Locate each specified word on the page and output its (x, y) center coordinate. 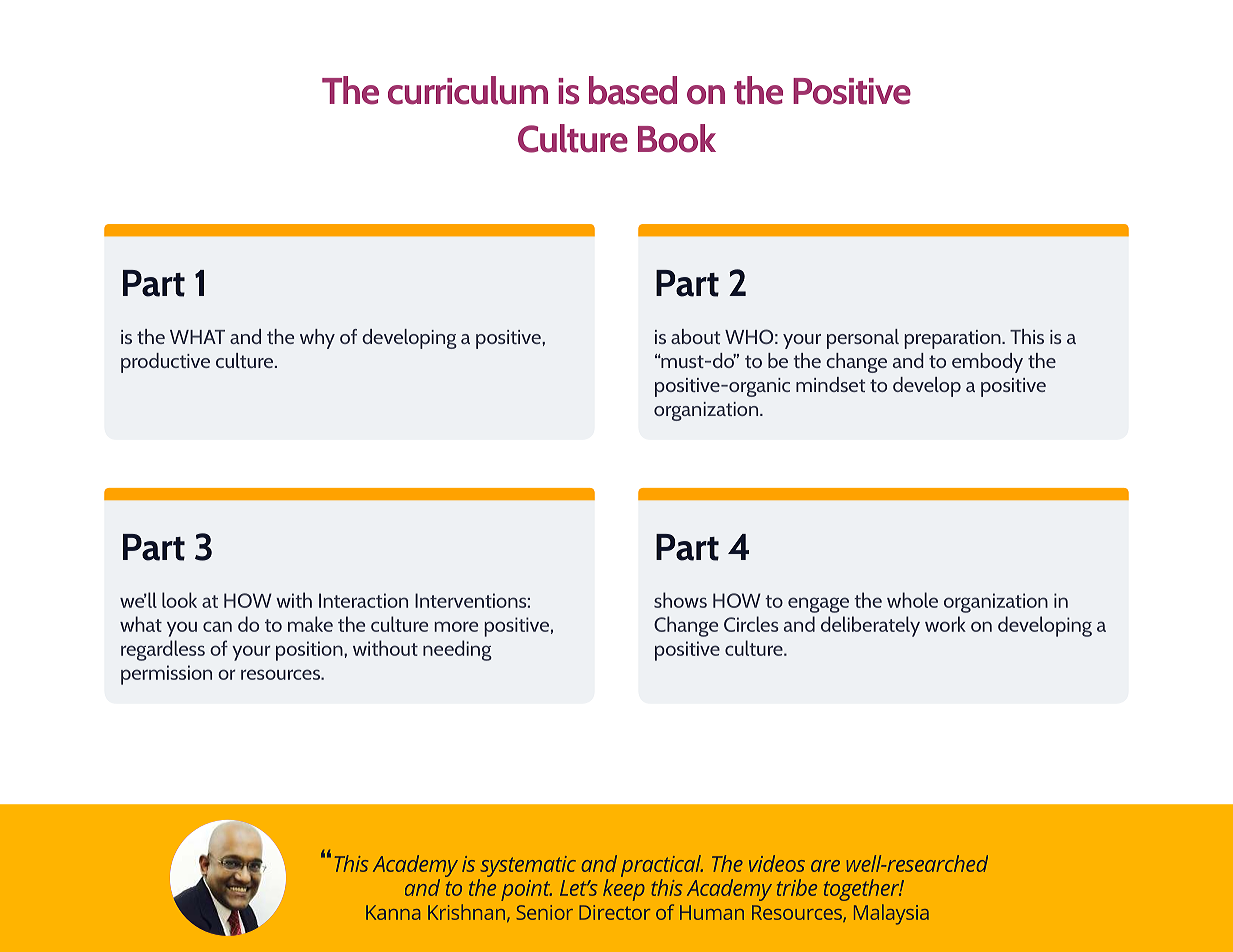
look (179, 600)
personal (863, 339)
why (317, 339)
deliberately (870, 626)
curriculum (468, 90)
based (633, 90)
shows (680, 600)
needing (457, 650)
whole (912, 600)
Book (677, 138)
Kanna (393, 912)
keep (624, 890)
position (310, 651)
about (695, 336)
